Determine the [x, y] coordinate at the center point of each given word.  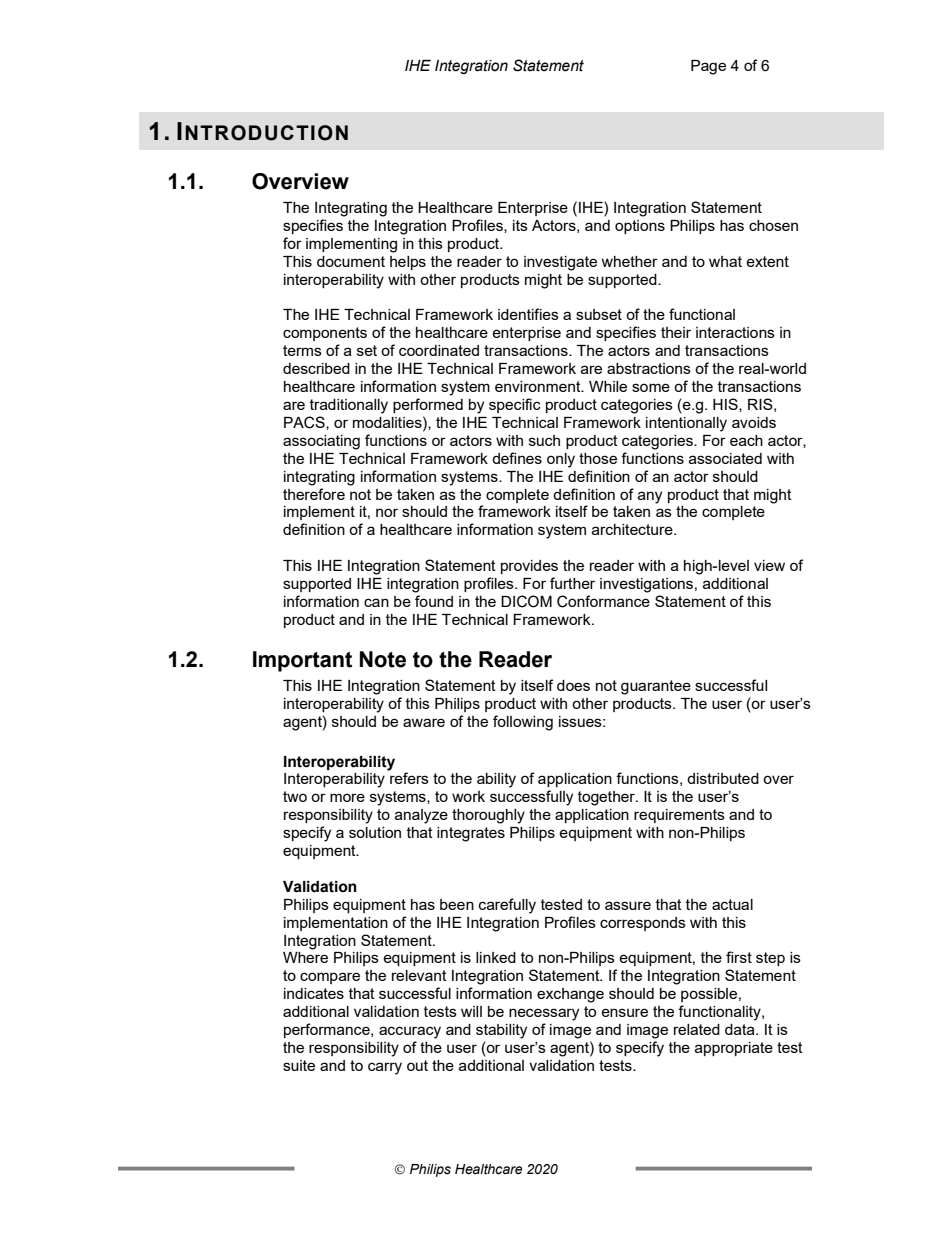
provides [529, 567]
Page [708, 67]
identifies [528, 314]
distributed [723, 778]
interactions [735, 332]
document [351, 261]
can [376, 602]
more [347, 797]
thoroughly [488, 816]
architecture [633, 529]
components [325, 334]
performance [328, 1030]
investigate [560, 263]
